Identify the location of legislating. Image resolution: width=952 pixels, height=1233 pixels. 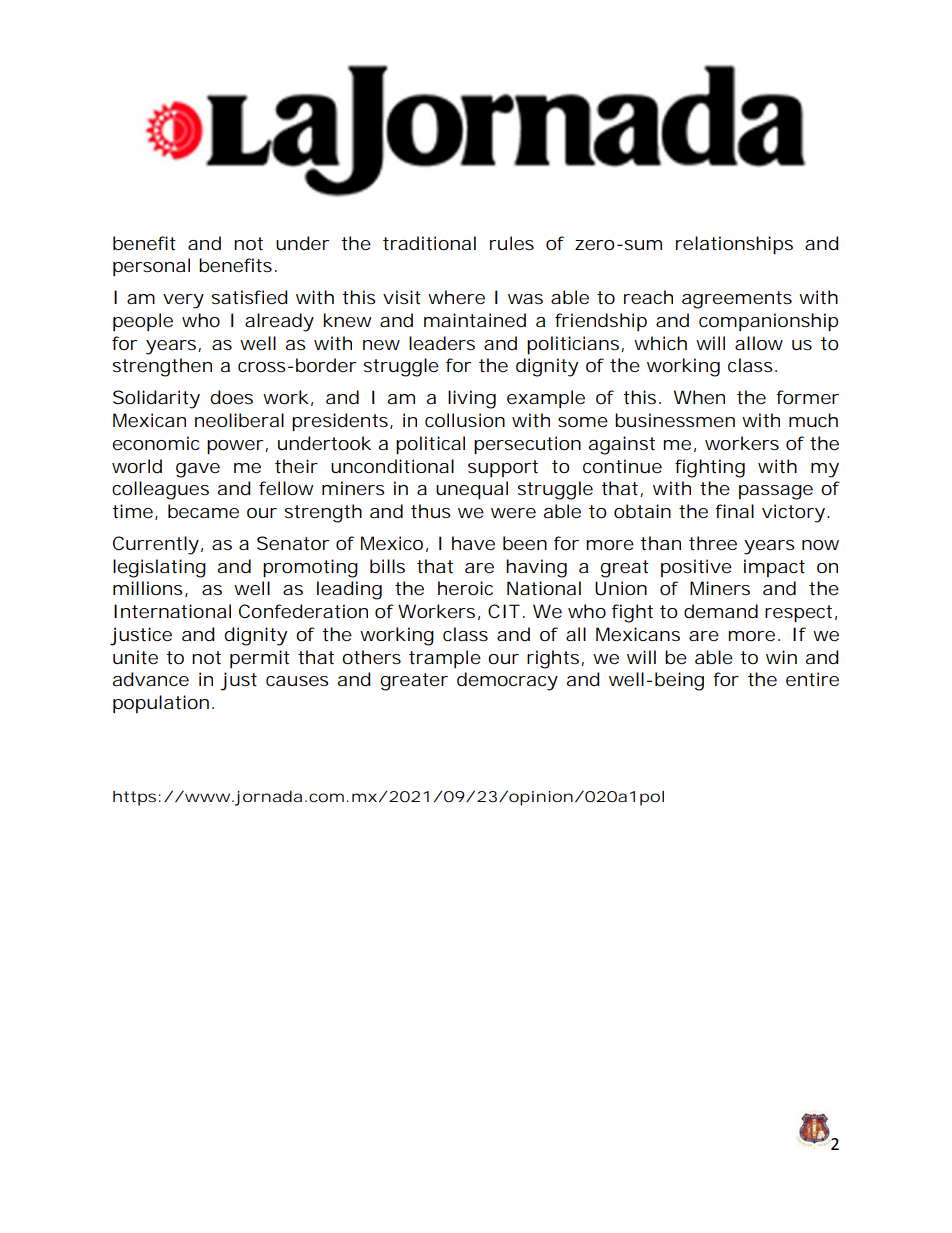
(159, 568).
